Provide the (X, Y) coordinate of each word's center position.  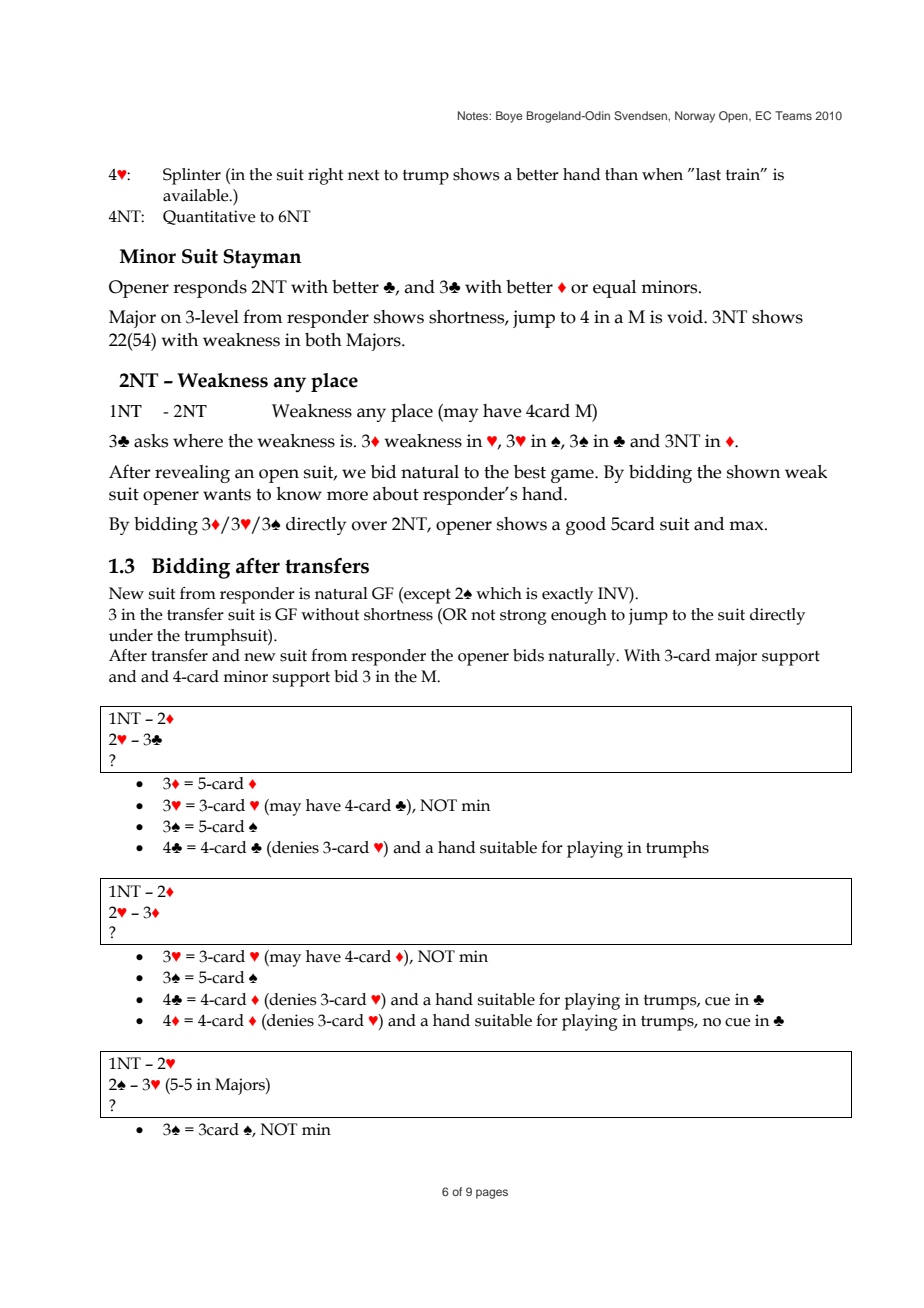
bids (528, 655)
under (131, 635)
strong (523, 617)
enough (579, 616)
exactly (567, 595)
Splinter (192, 176)
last (708, 174)
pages (492, 1194)
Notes (474, 115)
